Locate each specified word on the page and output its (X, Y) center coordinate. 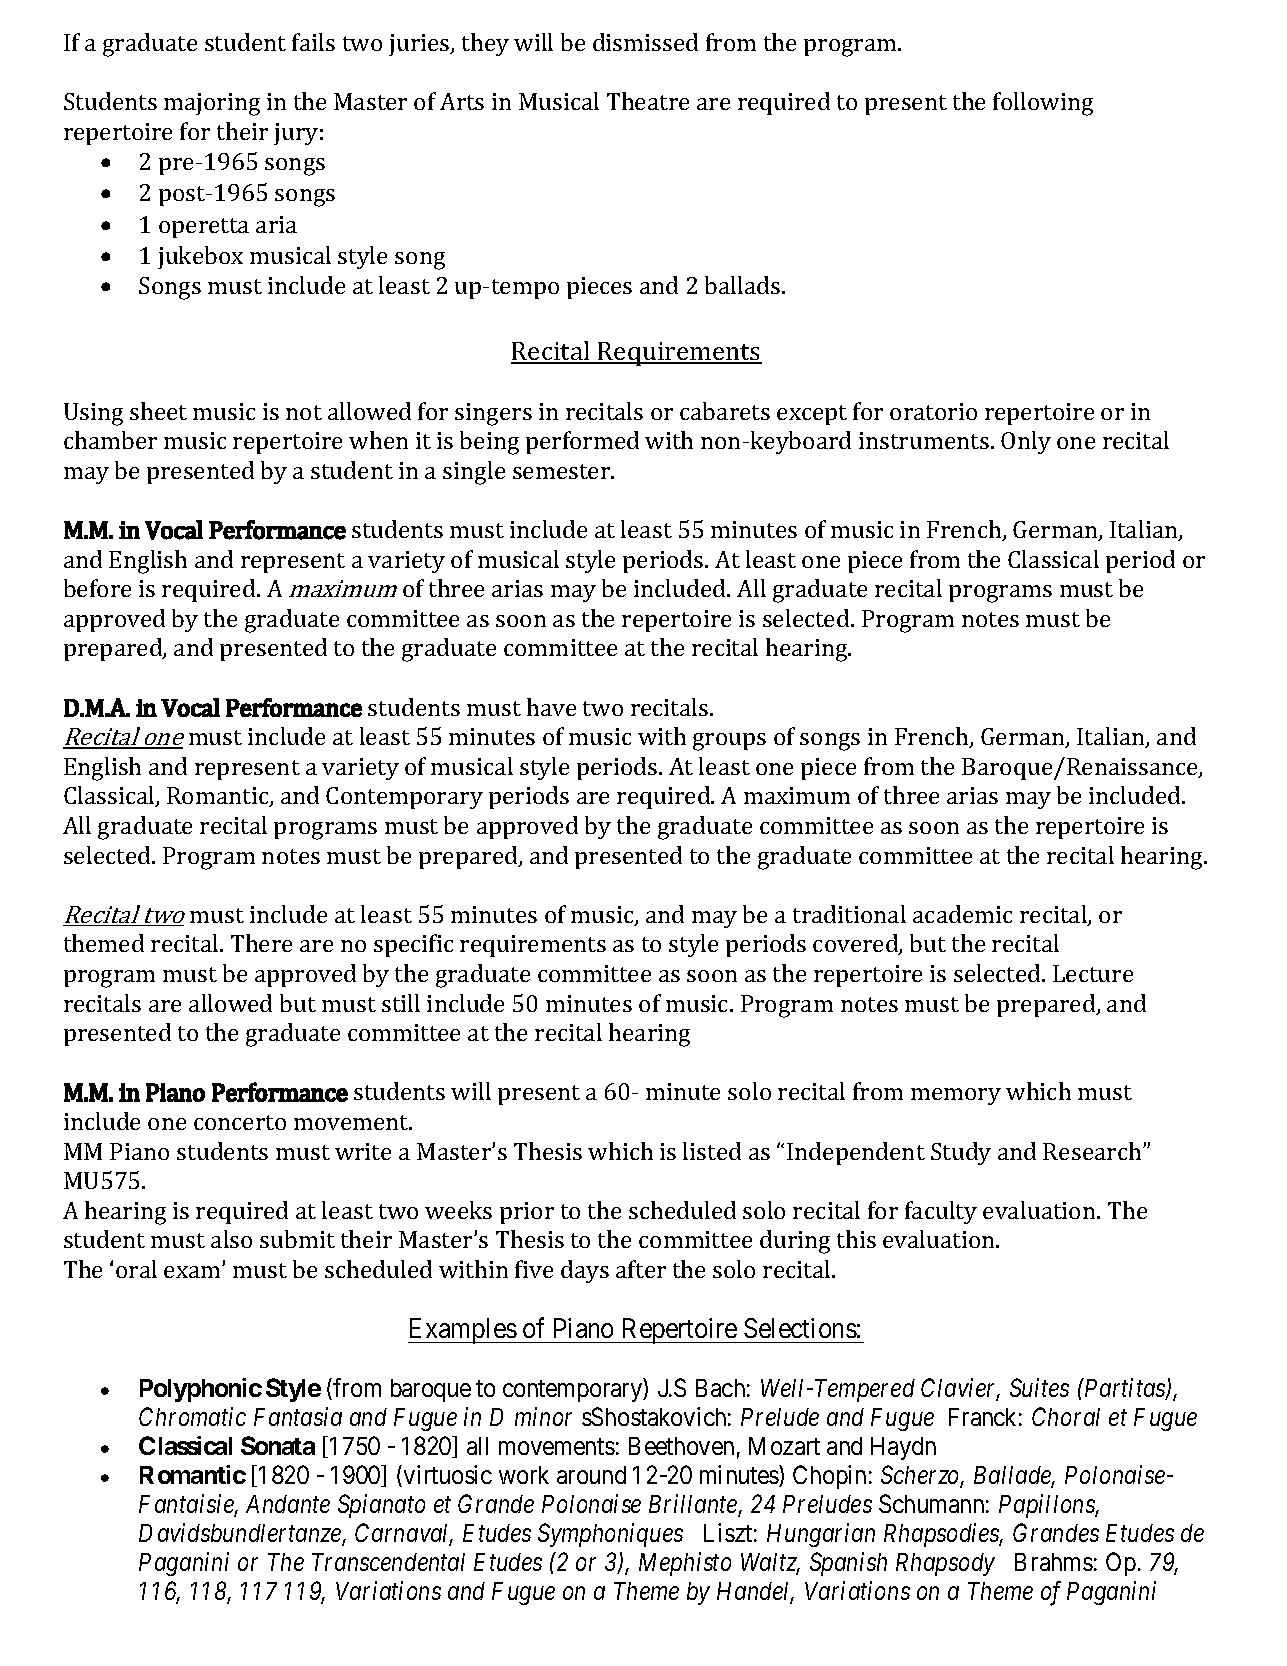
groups (729, 742)
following (1043, 104)
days (585, 1271)
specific (413, 945)
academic (962, 914)
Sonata (278, 1445)
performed (582, 442)
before (97, 588)
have (551, 707)
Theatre (648, 101)
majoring (212, 104)
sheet (158, 411)
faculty (941, 1212)
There (261, 943)
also (231, 1239)
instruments (924, 440)
